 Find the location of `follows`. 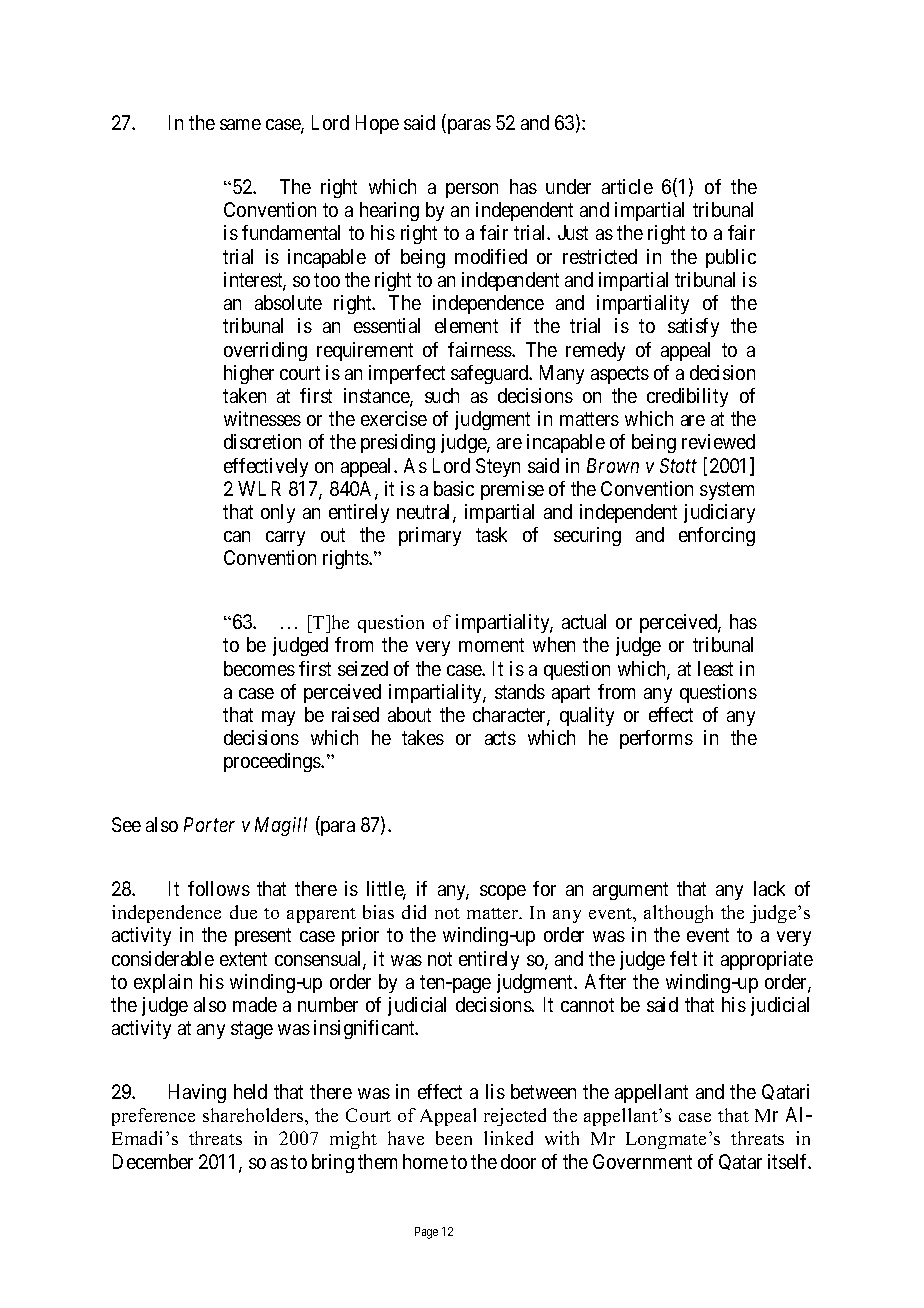

follows is located at coordinates (219, 888).
